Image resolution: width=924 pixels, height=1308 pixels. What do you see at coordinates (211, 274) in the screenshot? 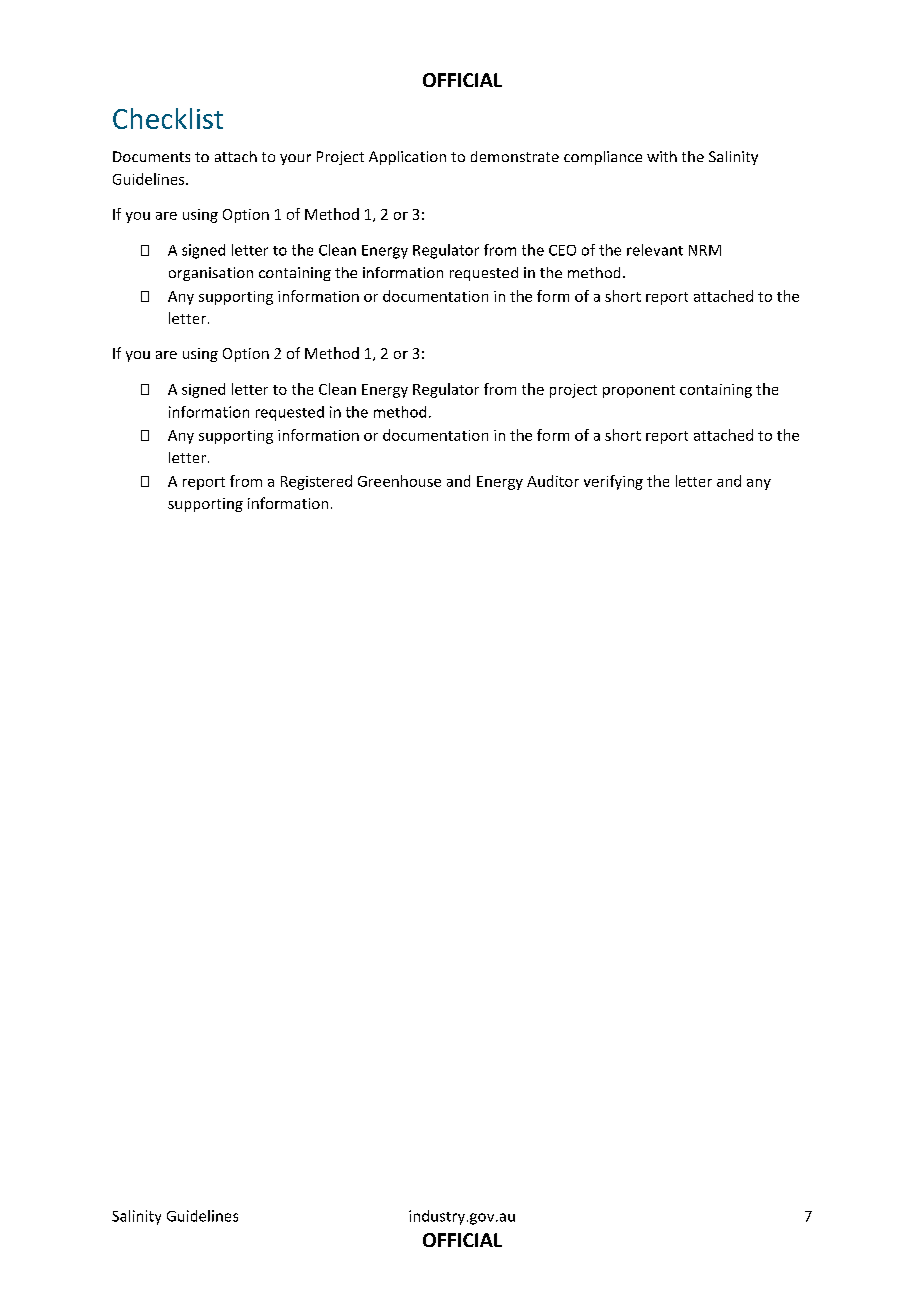
I see `organisation` at bounding box center [211, 274].
